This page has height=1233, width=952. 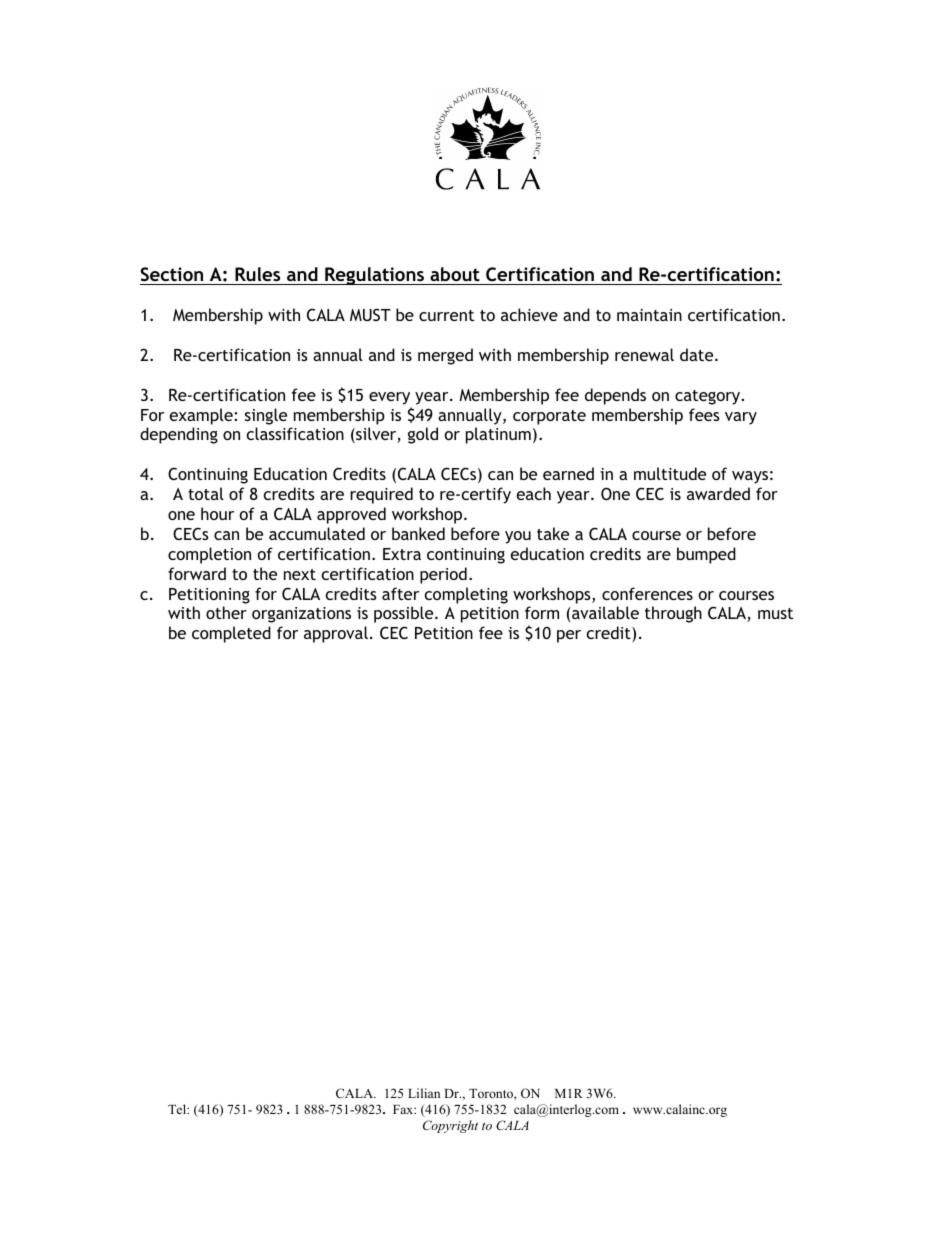 I want to click on possible, so click(x=405, y=614).
